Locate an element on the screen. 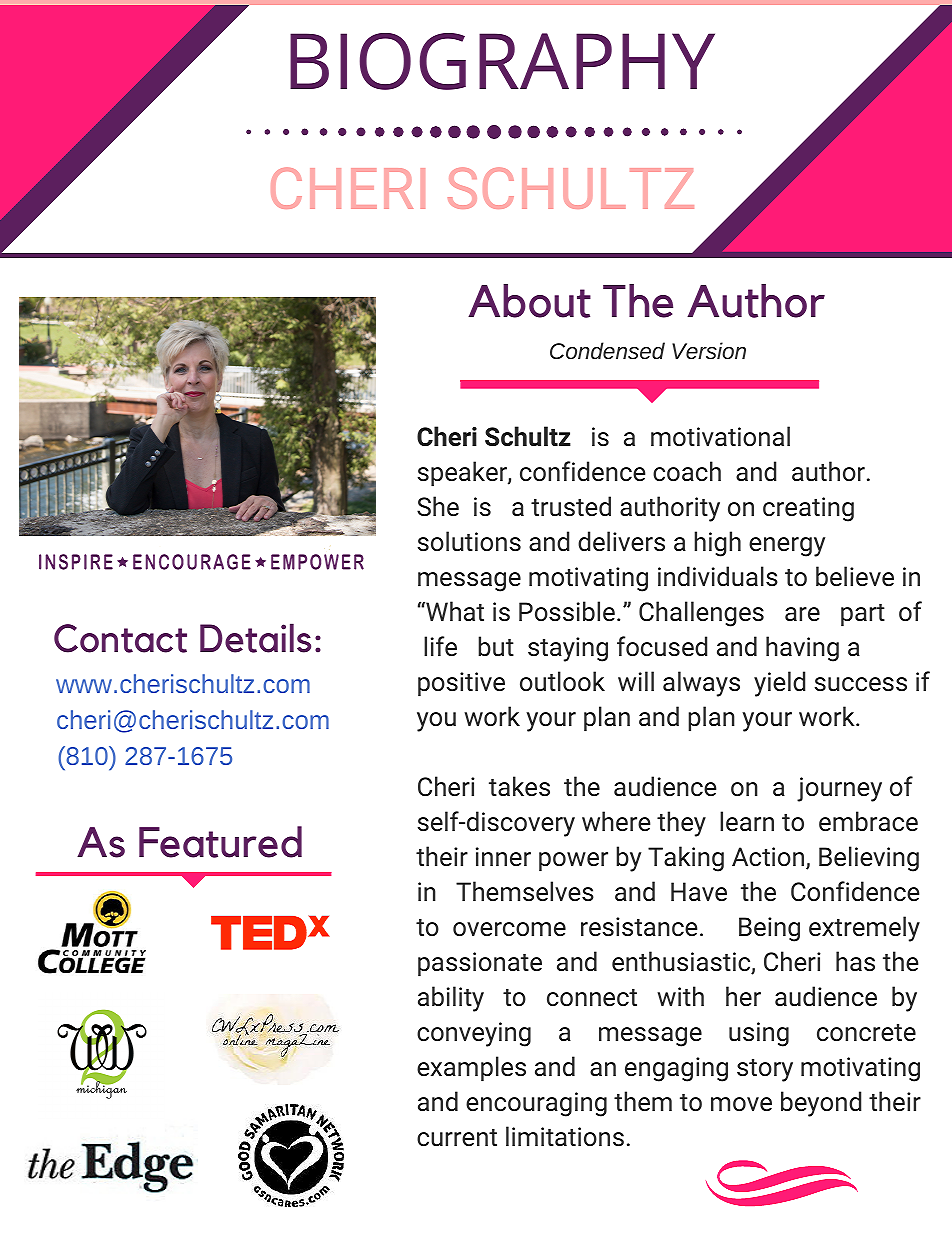 The height and width of the screenshot is (1233, 952). Version is located at coordinates (709, 350).
